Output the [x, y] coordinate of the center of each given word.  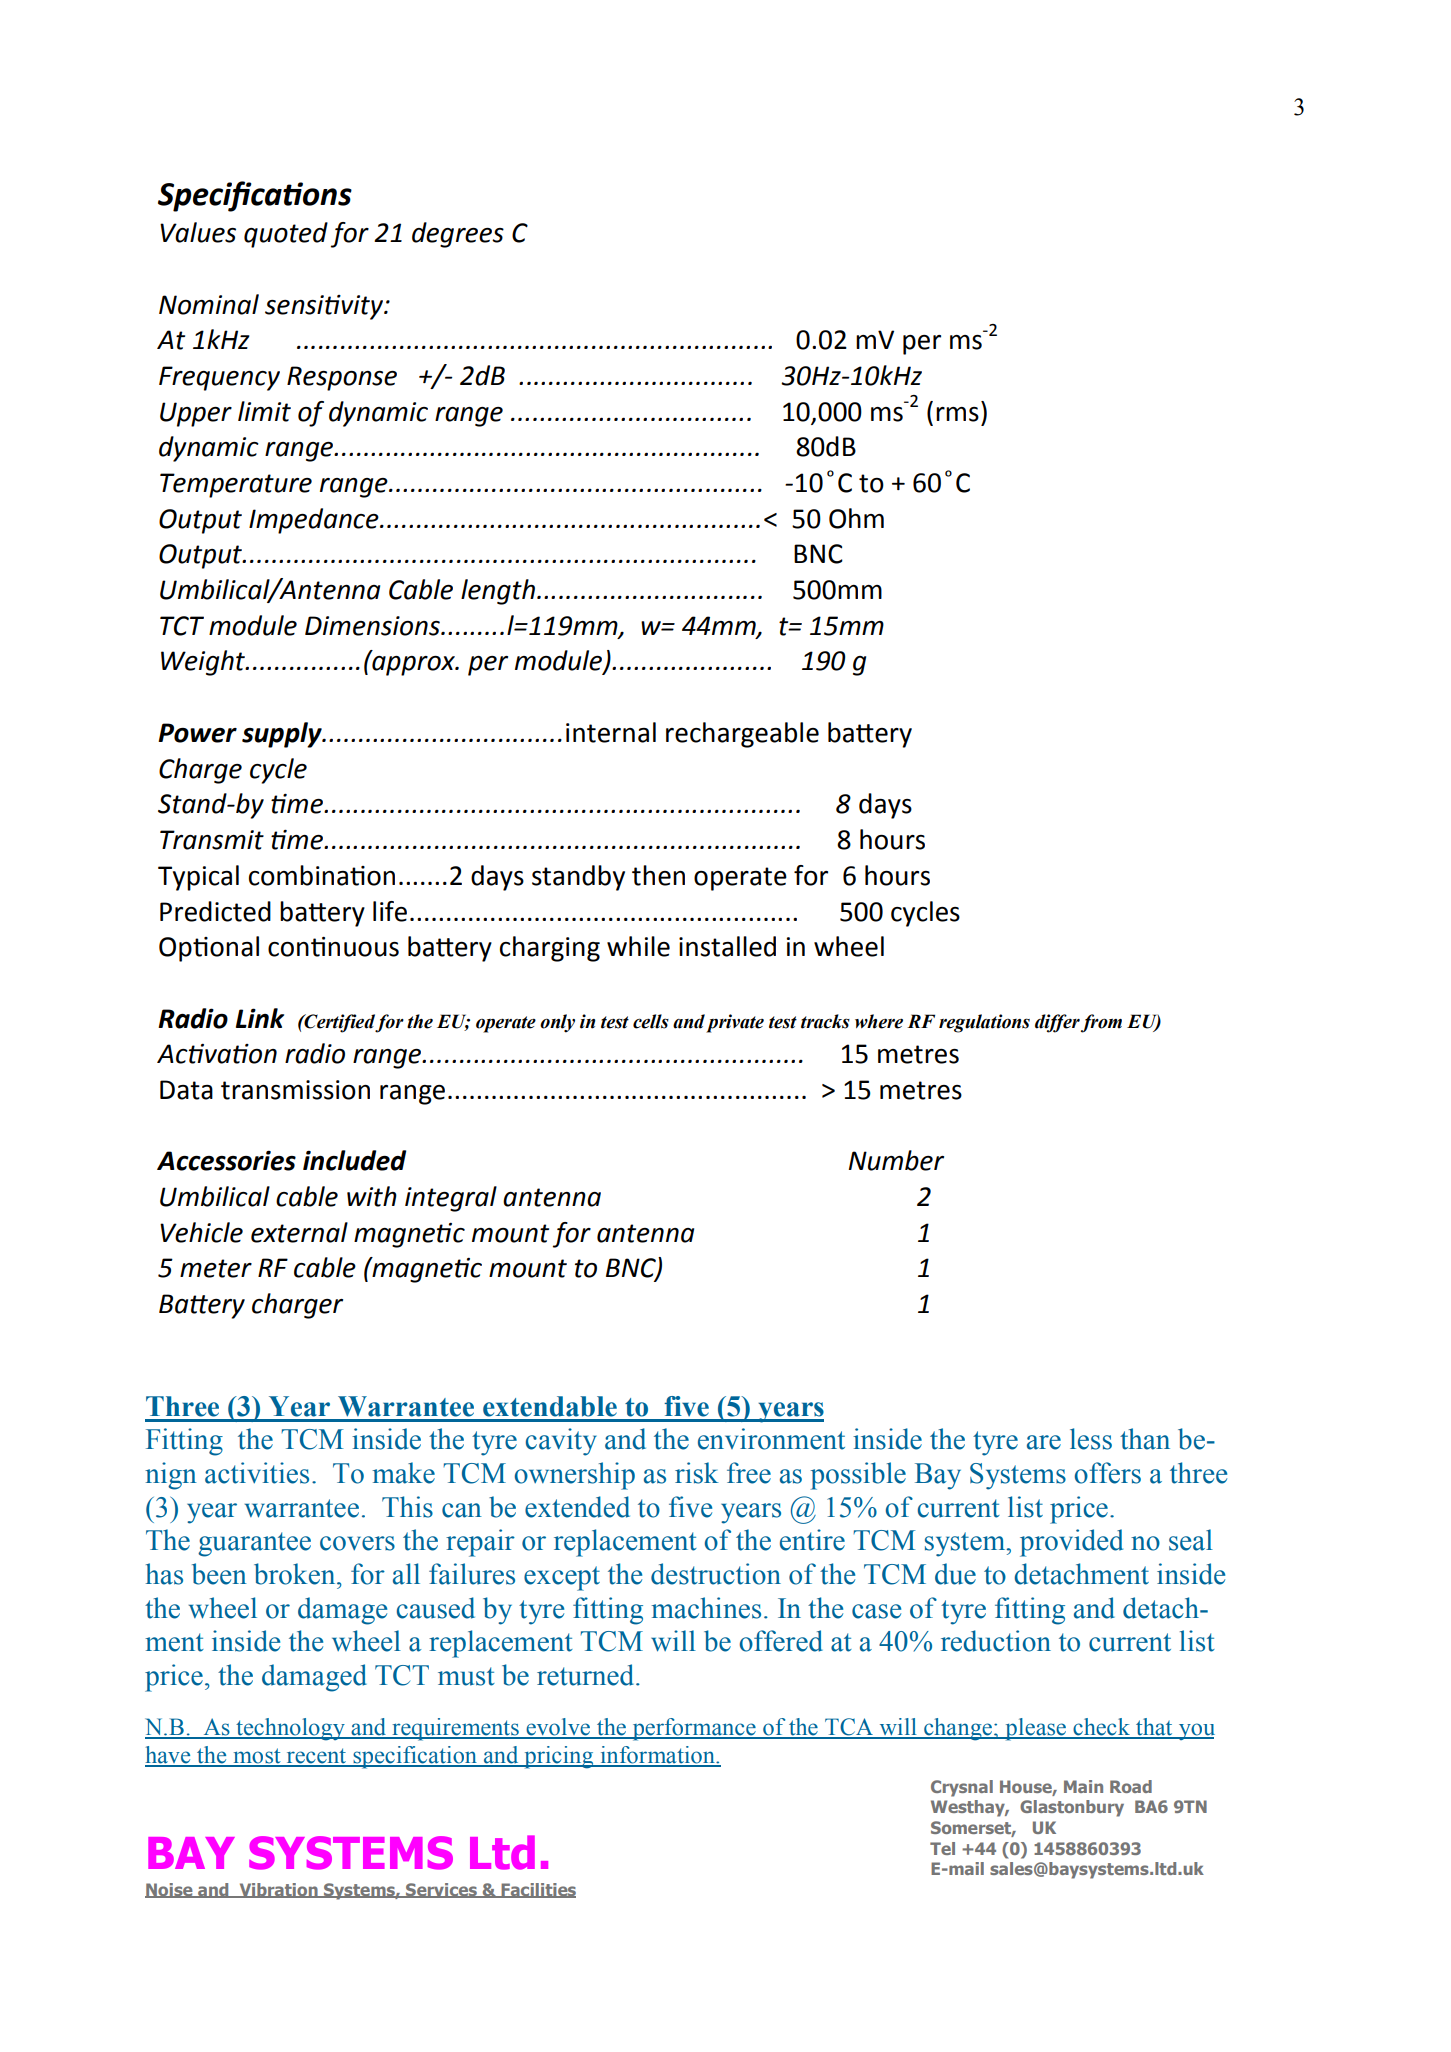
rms [957, 414]
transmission [295, 1090]
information [657, 1756]
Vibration [278, 1890]
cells [651, 1021]
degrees [458, 235]
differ [1057, 1023]
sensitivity [325, 307]
